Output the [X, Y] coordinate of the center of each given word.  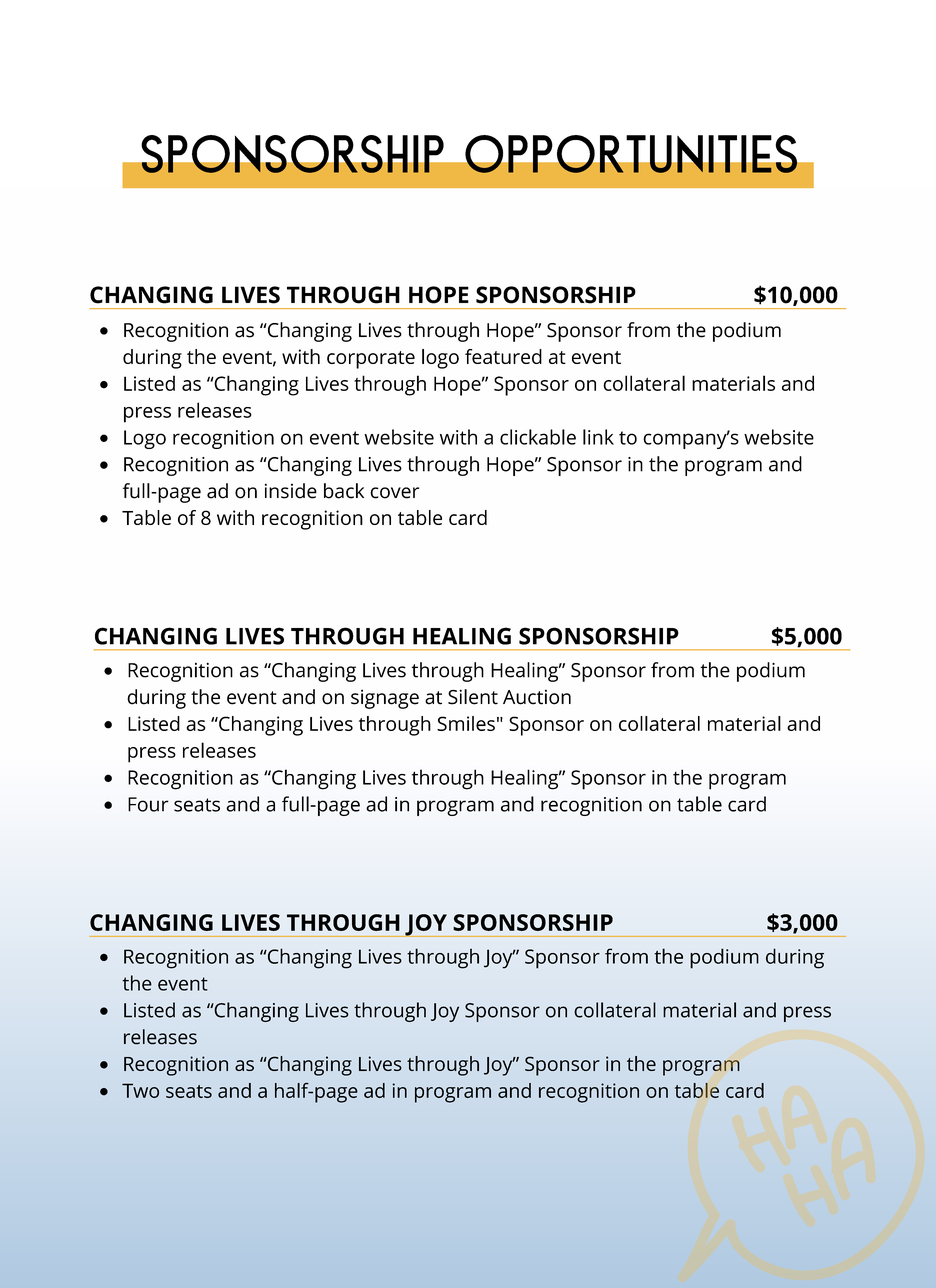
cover [394, 493]
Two [140, 1090]
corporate [371, 360]
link [598, 437]
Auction [537, 697]
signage [385, 699]
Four [148, 804]
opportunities [630, 154]
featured [503, 356]
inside [291, 491]
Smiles [466, 723]
